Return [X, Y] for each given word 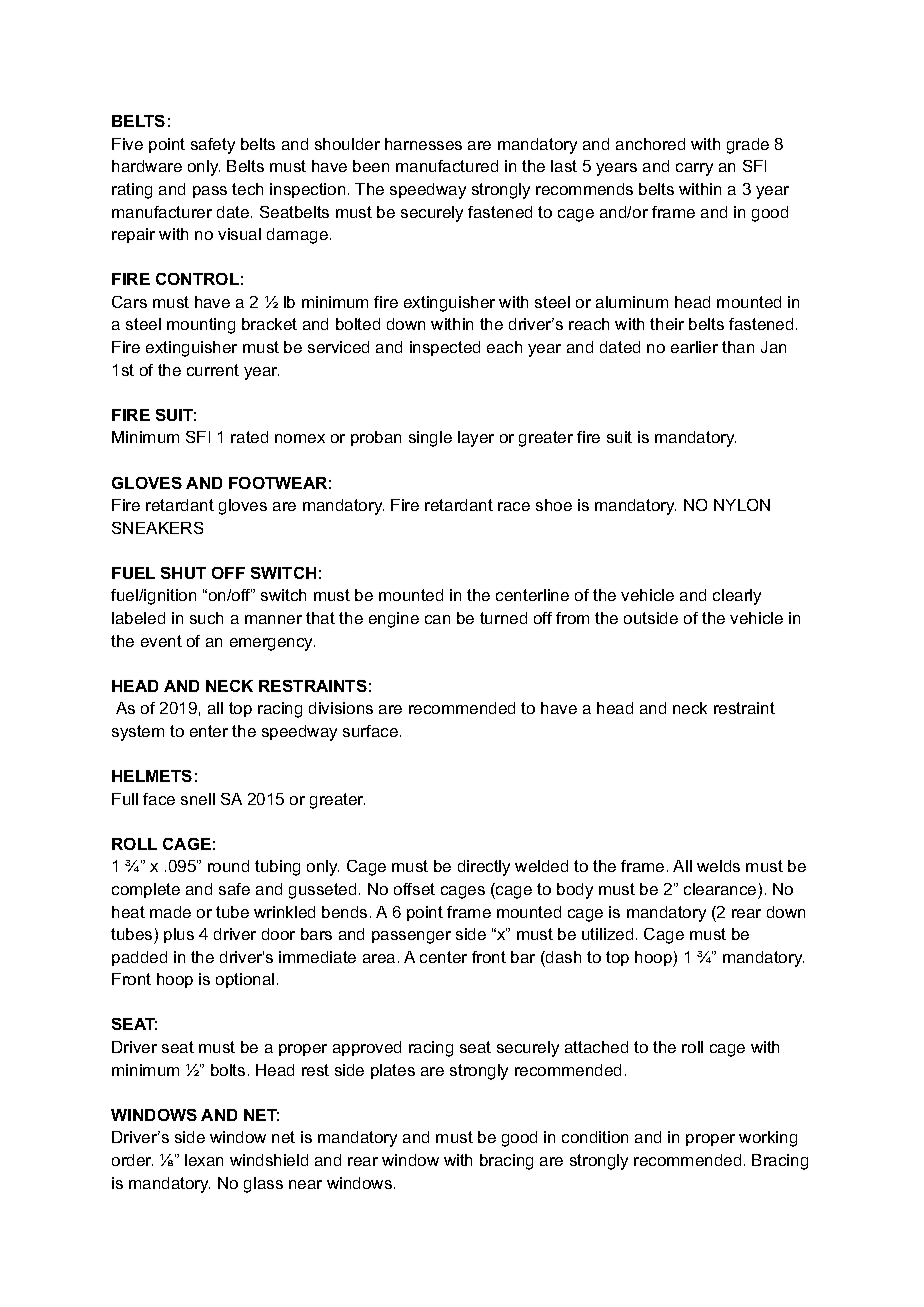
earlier [694, 347]
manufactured [447, 166]
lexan [204, 1160]
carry [694, 169]
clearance [720, 889]
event [161, 641]
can [437, 619]
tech [247, 189]
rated [249, 437]
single [430, 439]
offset [414, 889]
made [170, 912]
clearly [737, 597]
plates [393, 1071]
